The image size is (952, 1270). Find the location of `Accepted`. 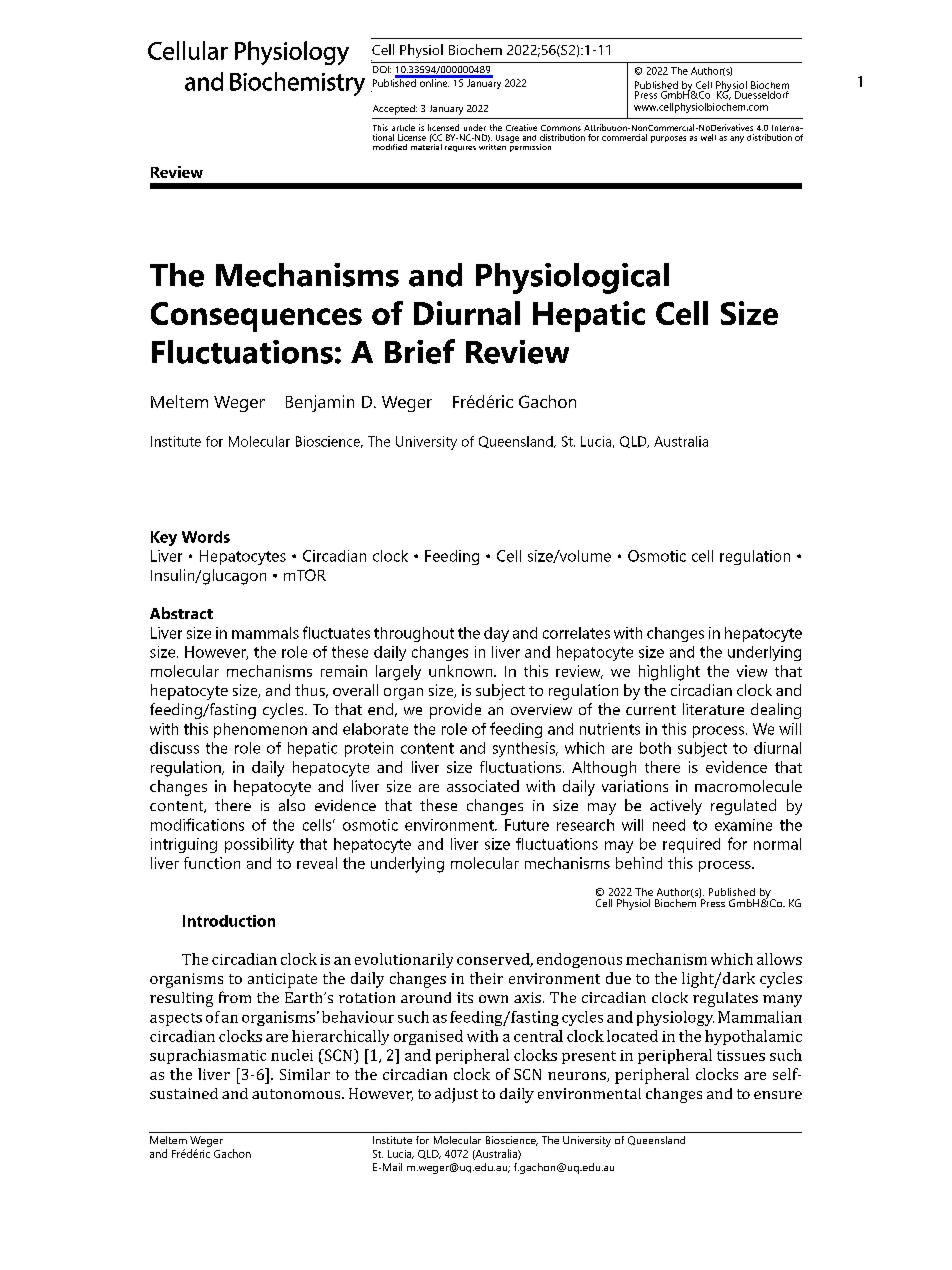

Accepted is located at coordinates (395, 110).
